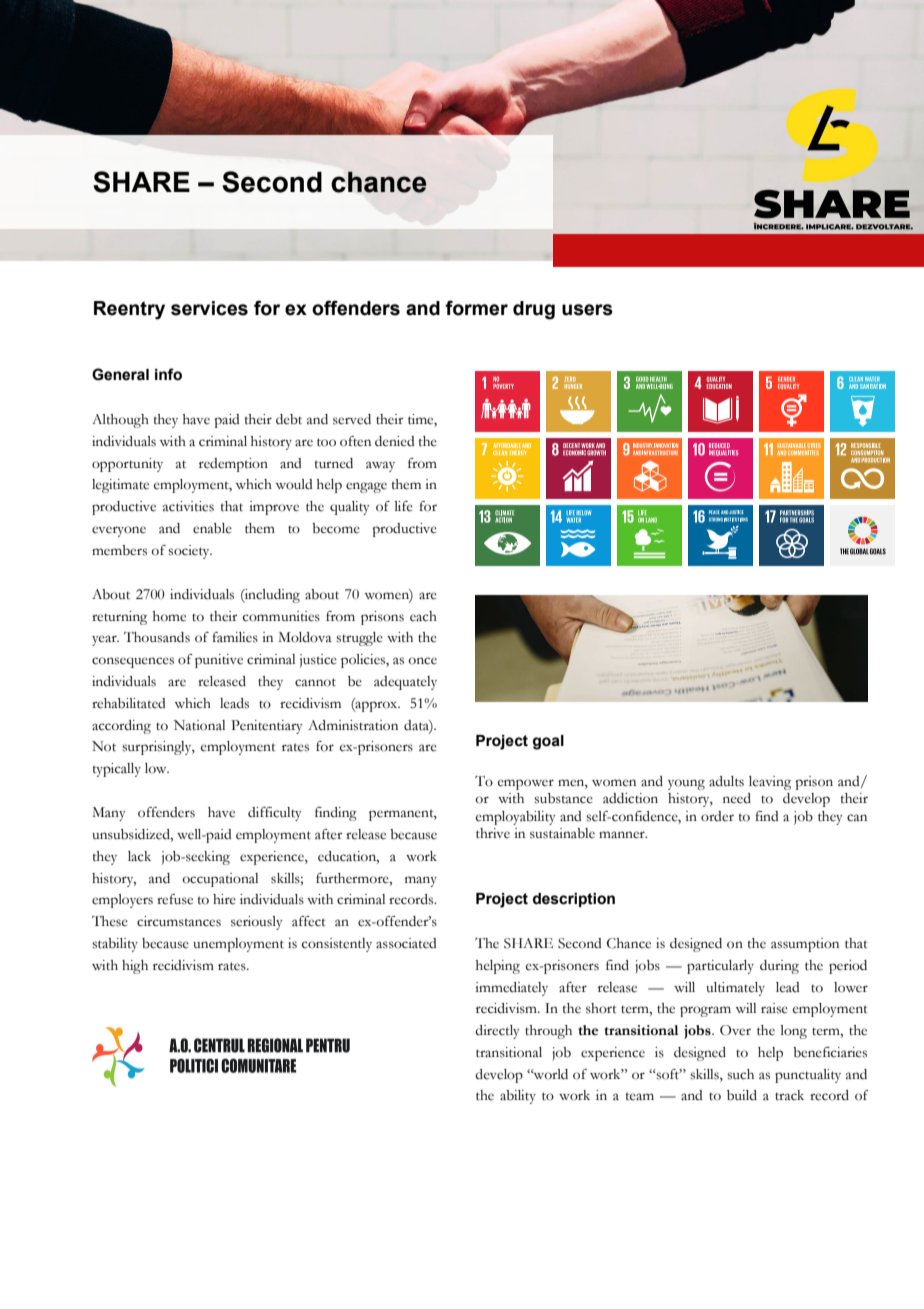 The height and width of the screenshot is (1309, 924). I want to click on adults, so click(726, 781).
